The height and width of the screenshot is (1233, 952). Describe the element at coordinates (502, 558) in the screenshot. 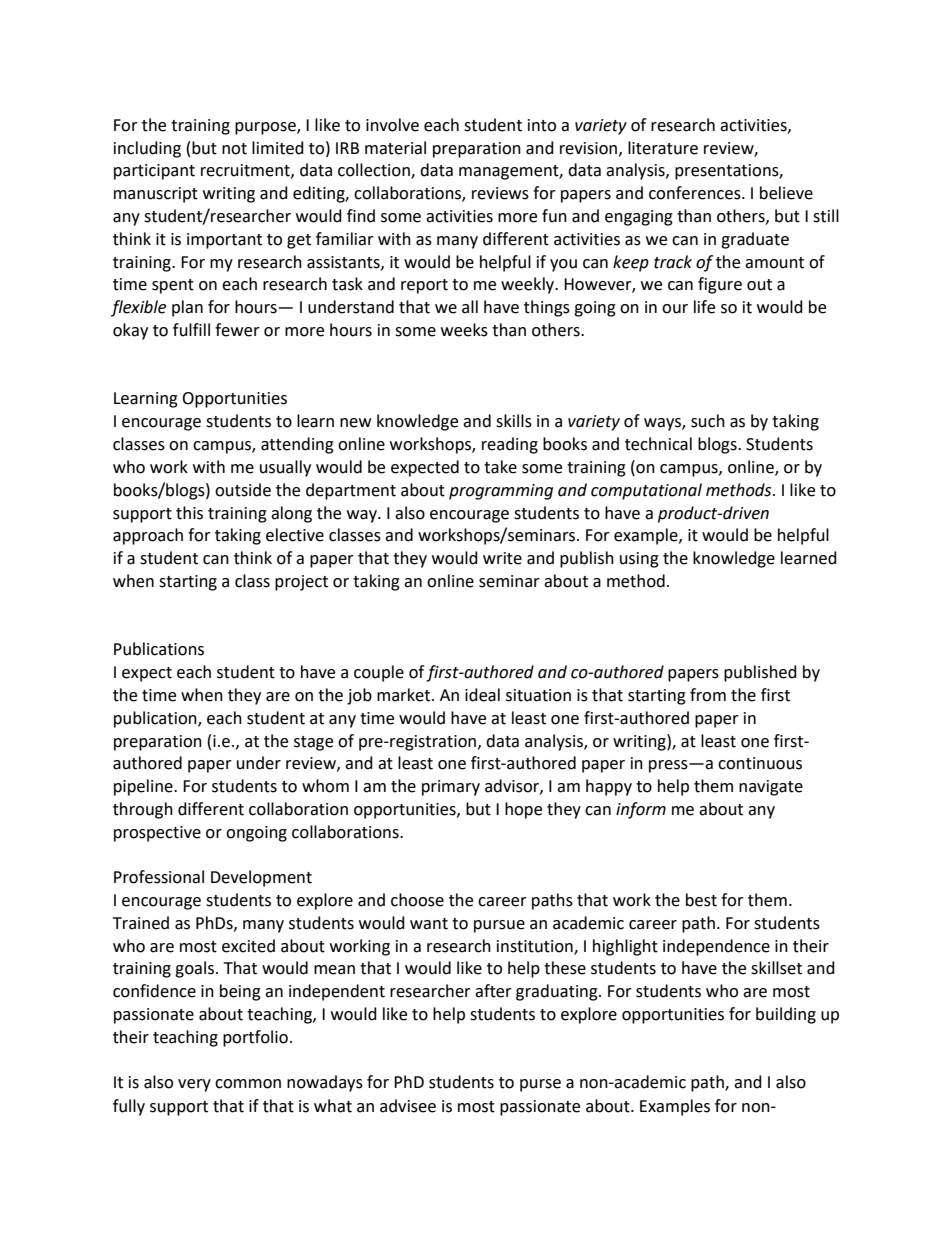

I see `write` at that location.
